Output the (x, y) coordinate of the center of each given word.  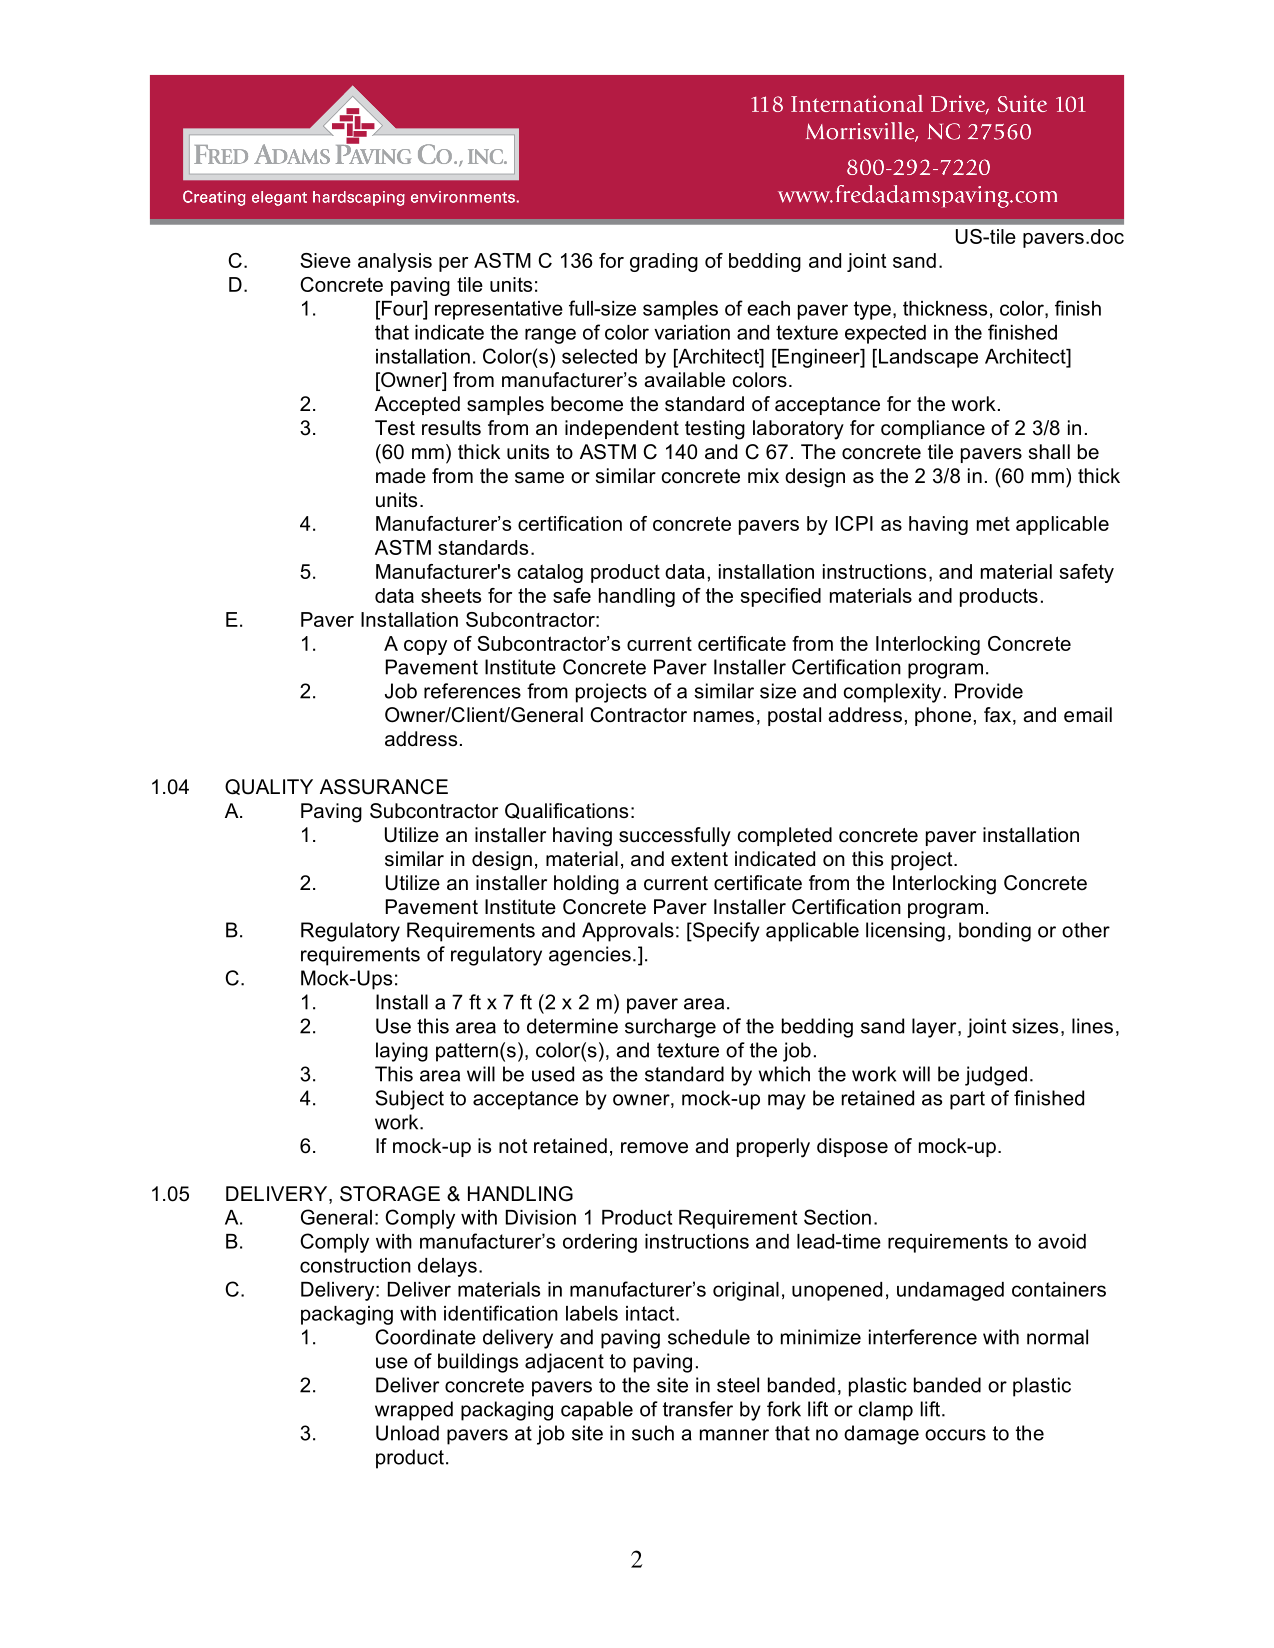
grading (664, 262)
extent (699, 859)
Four (402, 308)
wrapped (414, 1411)
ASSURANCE (384, 787)
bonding (995, 932)
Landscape (928, 358)
